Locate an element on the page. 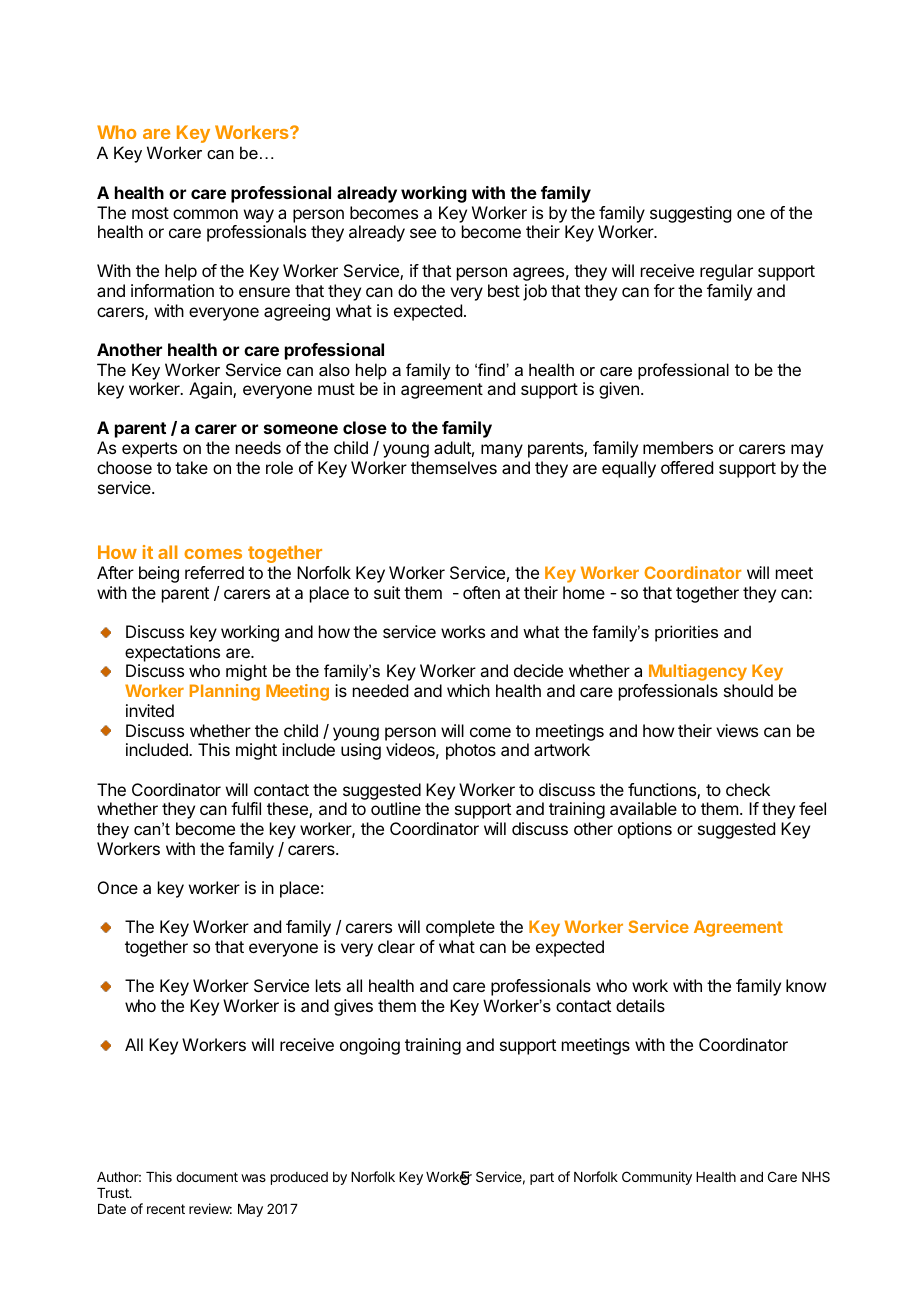 This page has height=1308, width=924. common is located at coordinates (205, 214).
